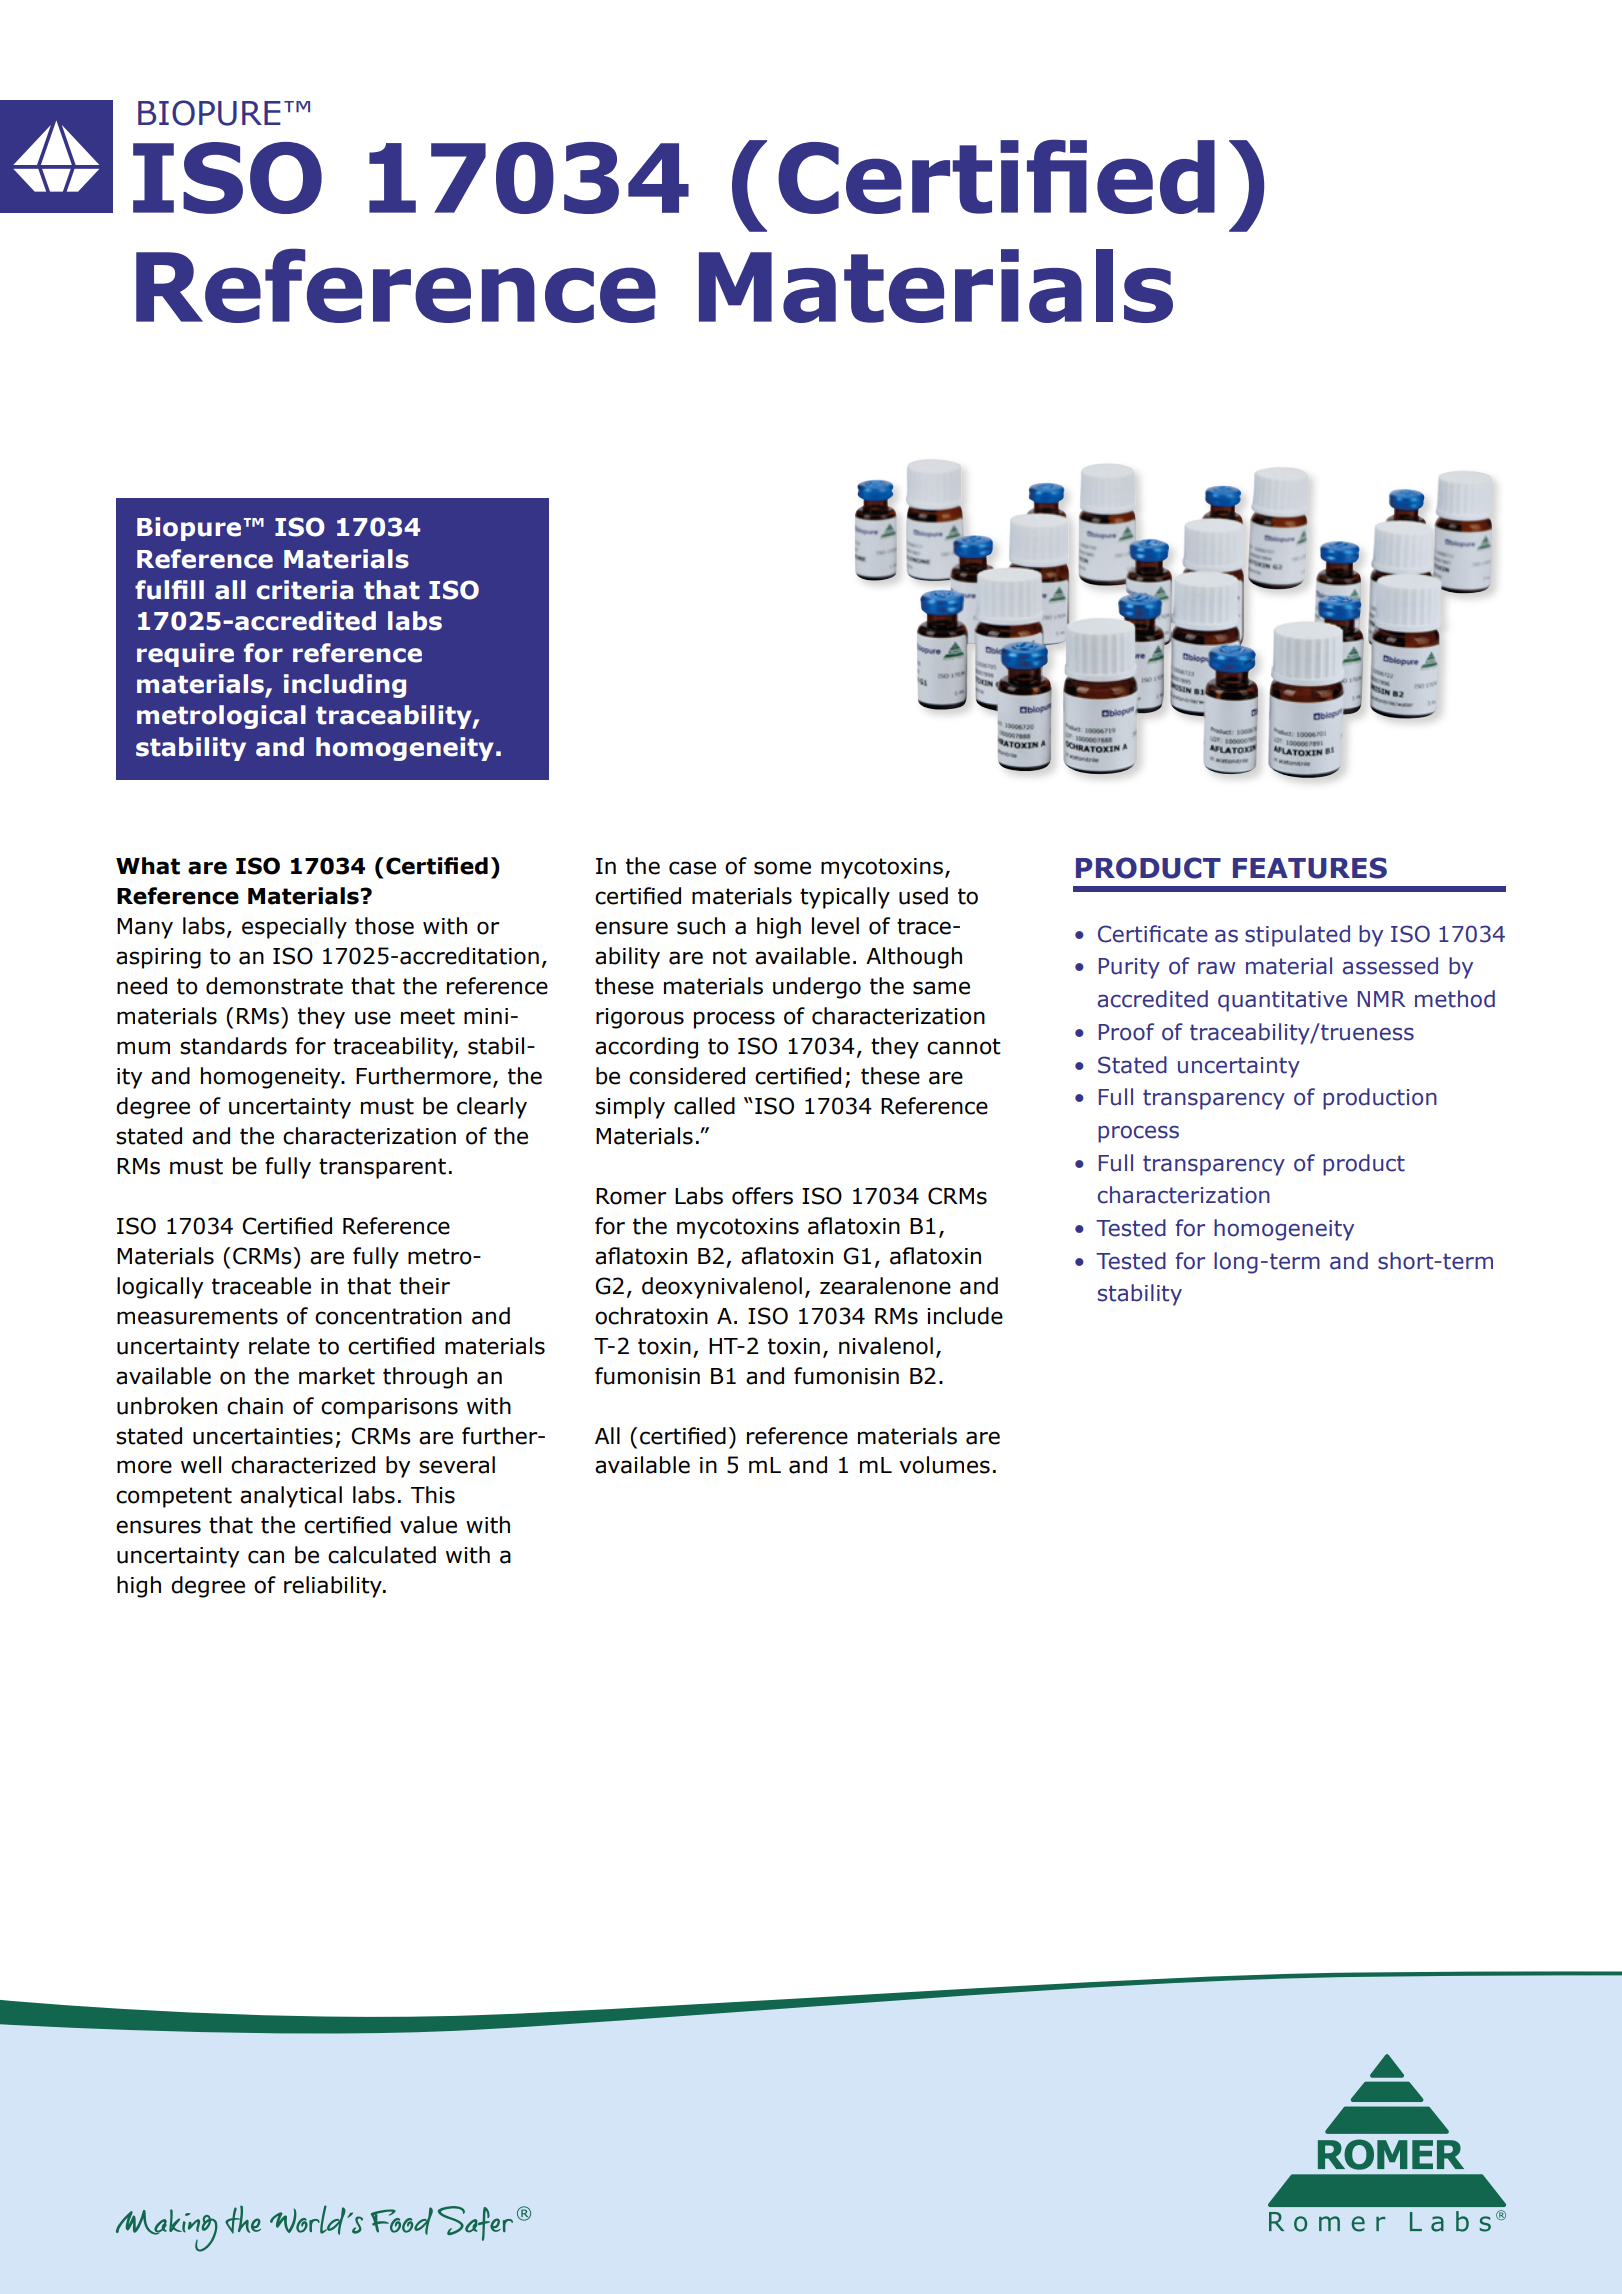 The height and width of the page is (2294, 1622). I want to click on stipulated, so click(1297, 936).
